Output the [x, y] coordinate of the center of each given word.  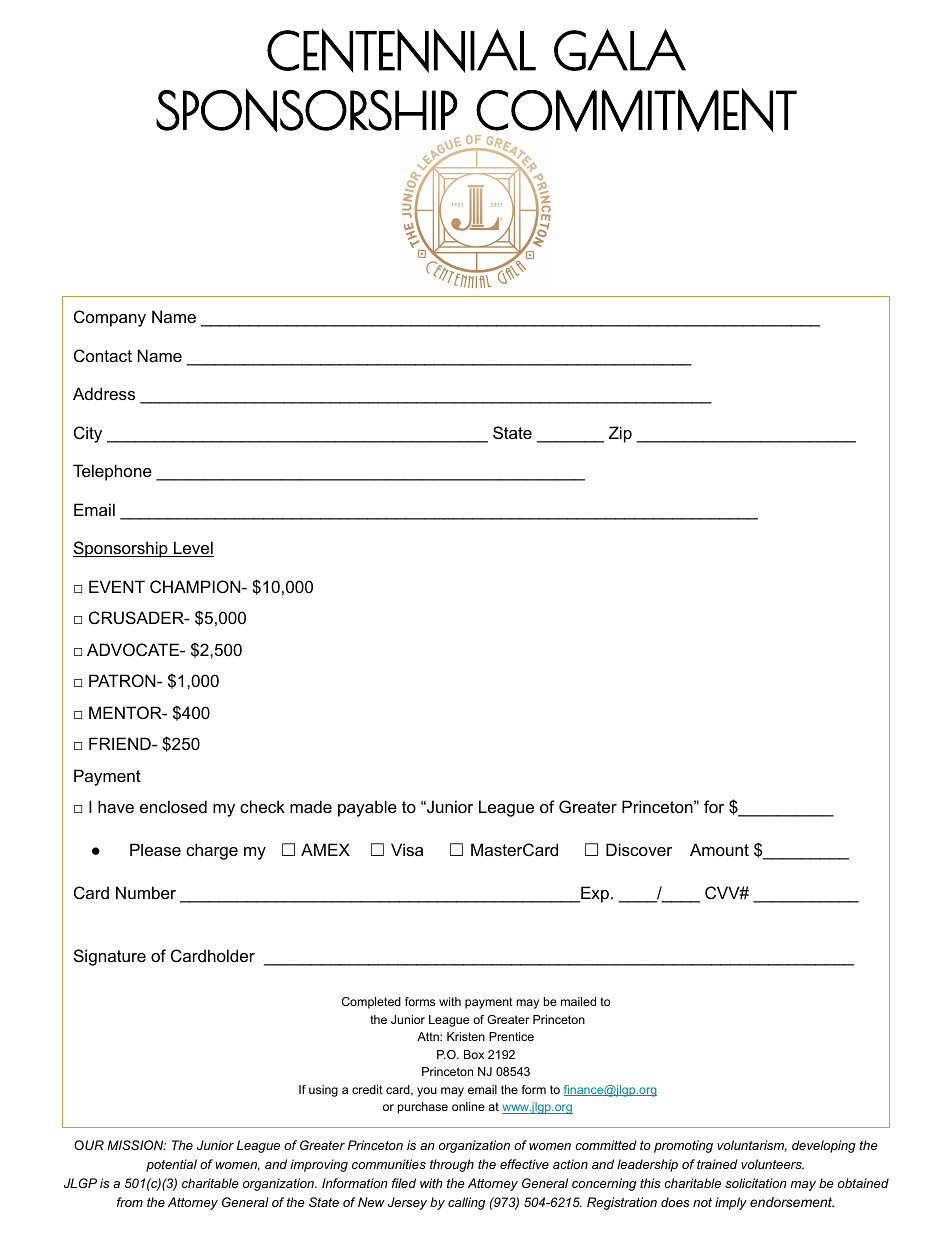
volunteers [772, 1164]
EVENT [117, 586]
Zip [620, 434]
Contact [103, 355]
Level [193, 549]
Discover [639, 849]
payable [367, 808]
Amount [719, 849]
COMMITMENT [636, 110]
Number [146, 892]
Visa [407, 849]
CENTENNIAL [401, 50]
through [452, 1165]
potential [171, 1165]
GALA [620, 50]
